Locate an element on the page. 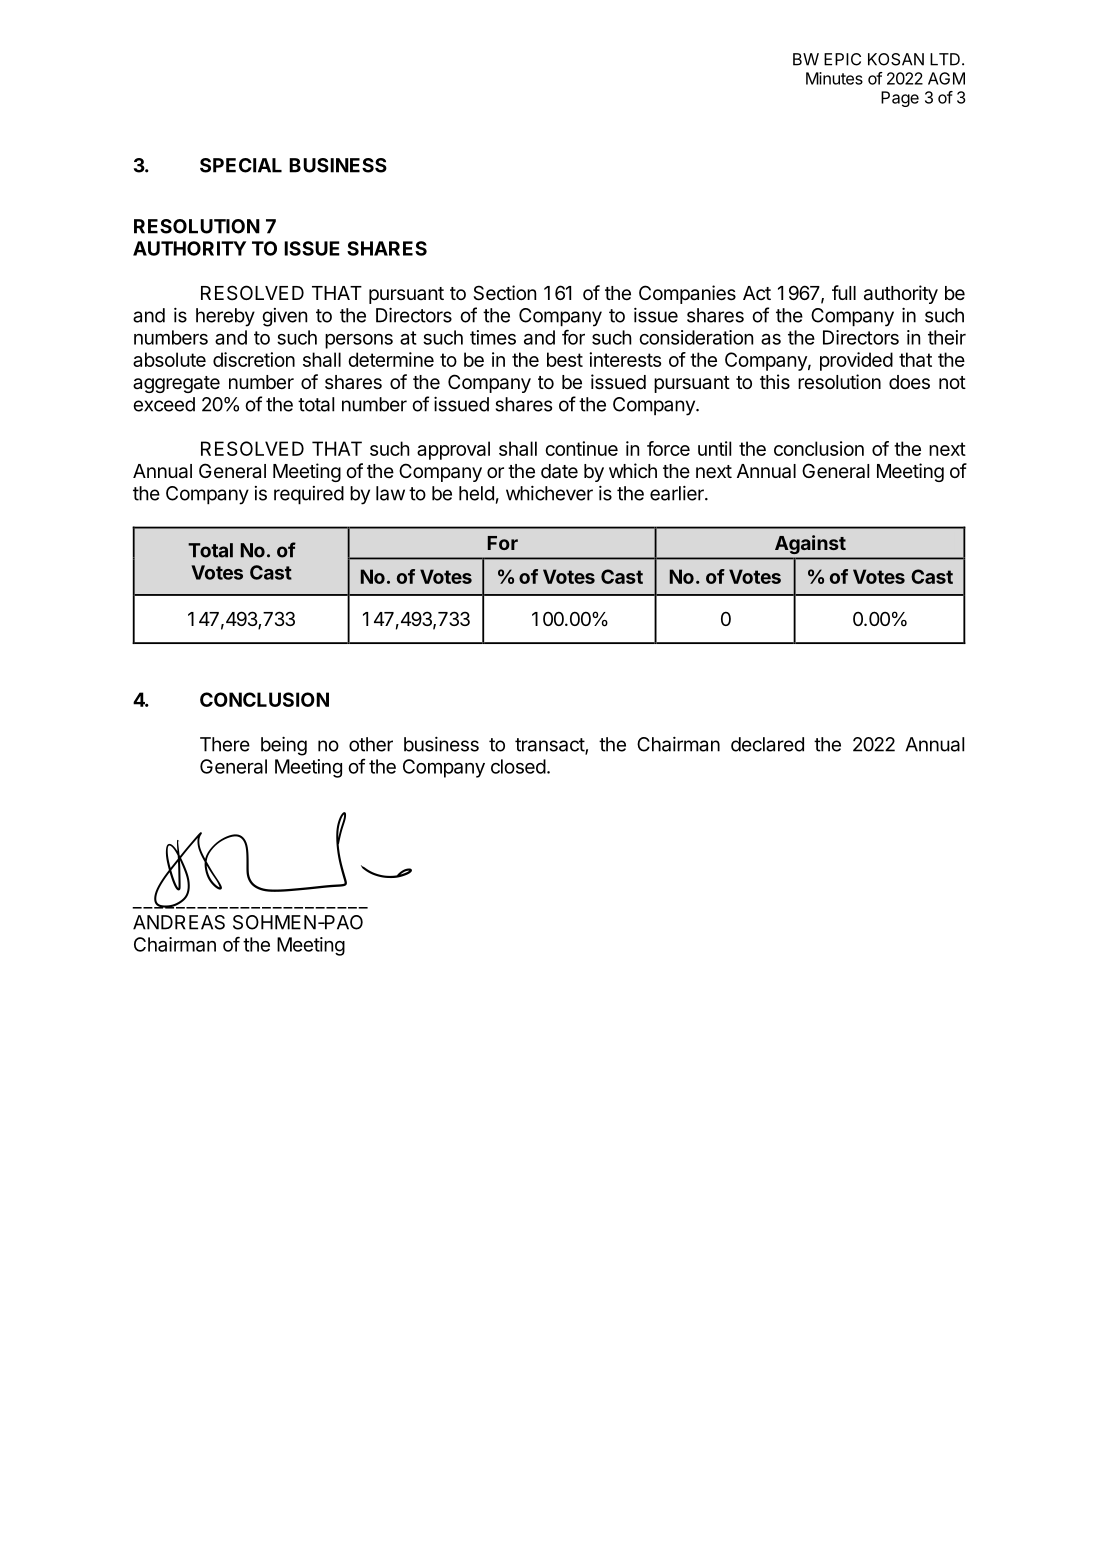  Section is located at coordinates (504, 293).
